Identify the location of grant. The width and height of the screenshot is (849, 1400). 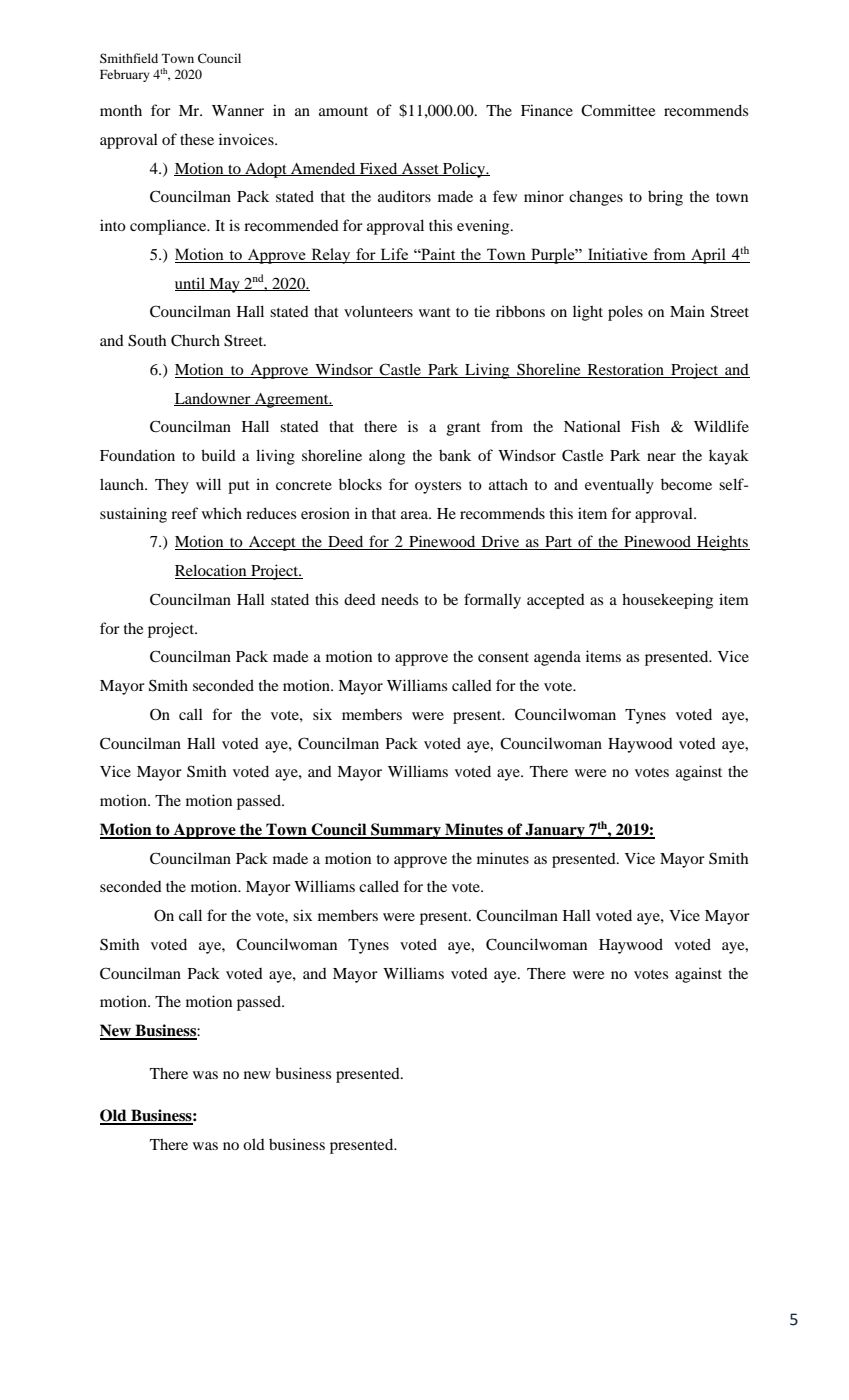
(464, 429).
